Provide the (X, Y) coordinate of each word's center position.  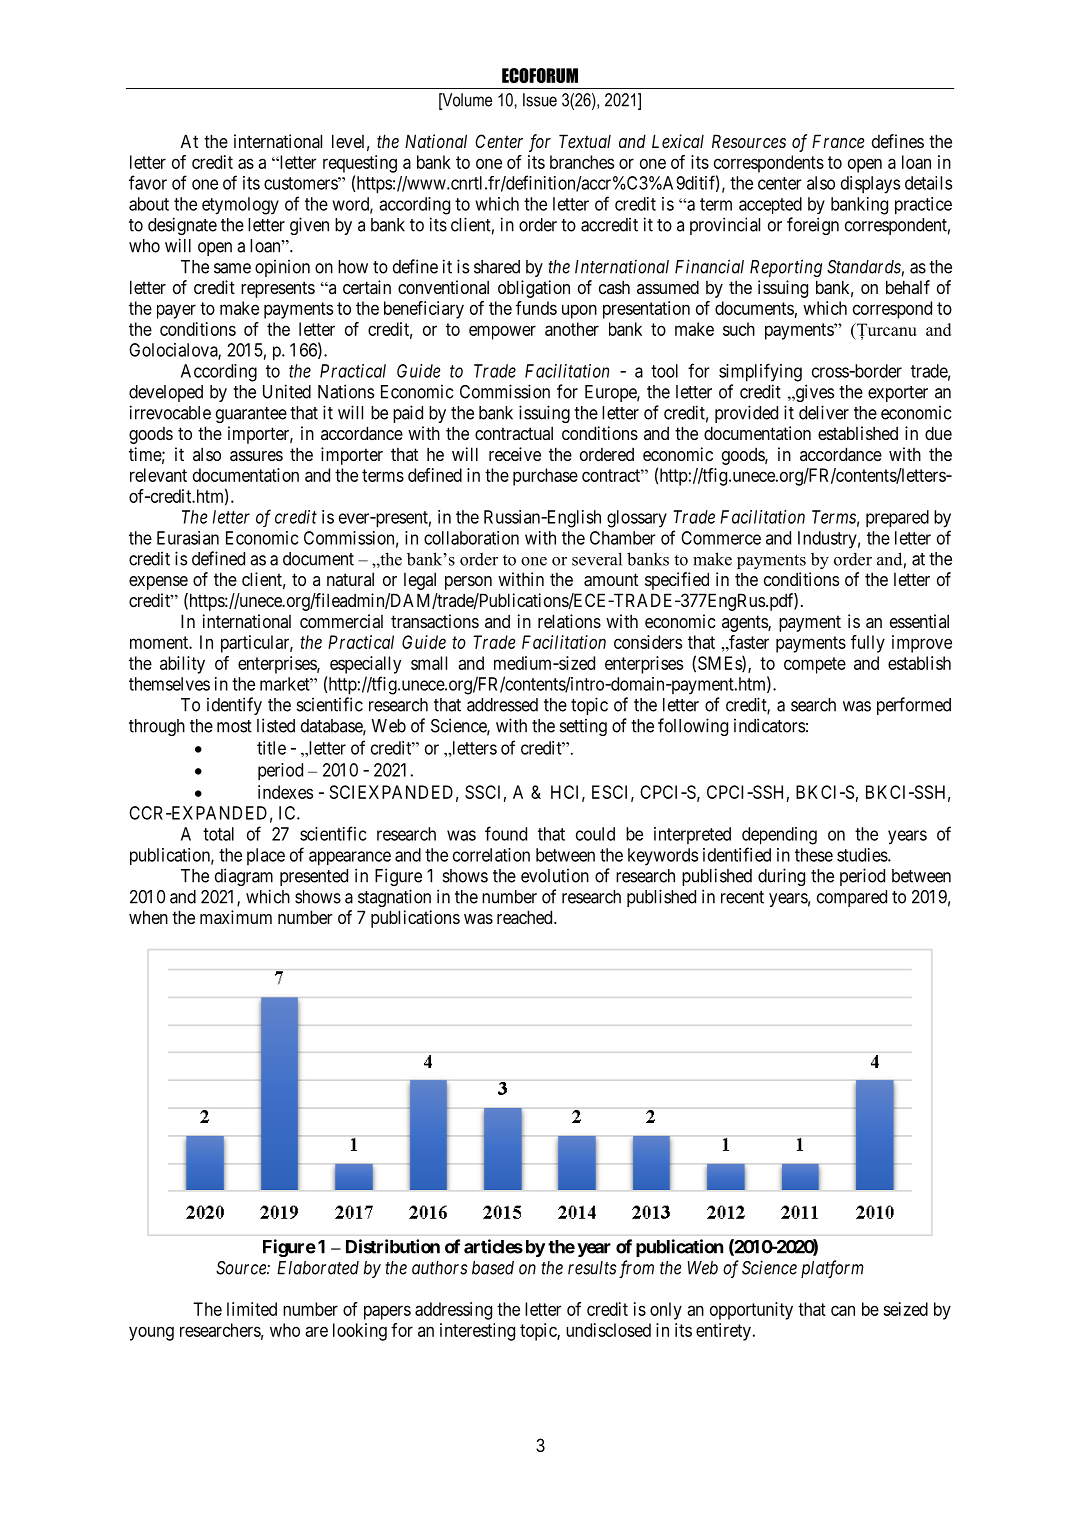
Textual (585, 141)
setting (583, 727)
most (234, 726)
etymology (240, 206)
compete (815, 665)
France (838, 141)
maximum (236, 917)
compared (852, 898)
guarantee (251, 415)
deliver (824, 412)
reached (526, 917)
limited (252, 1309)
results (592, 1268)
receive (515, 454)
